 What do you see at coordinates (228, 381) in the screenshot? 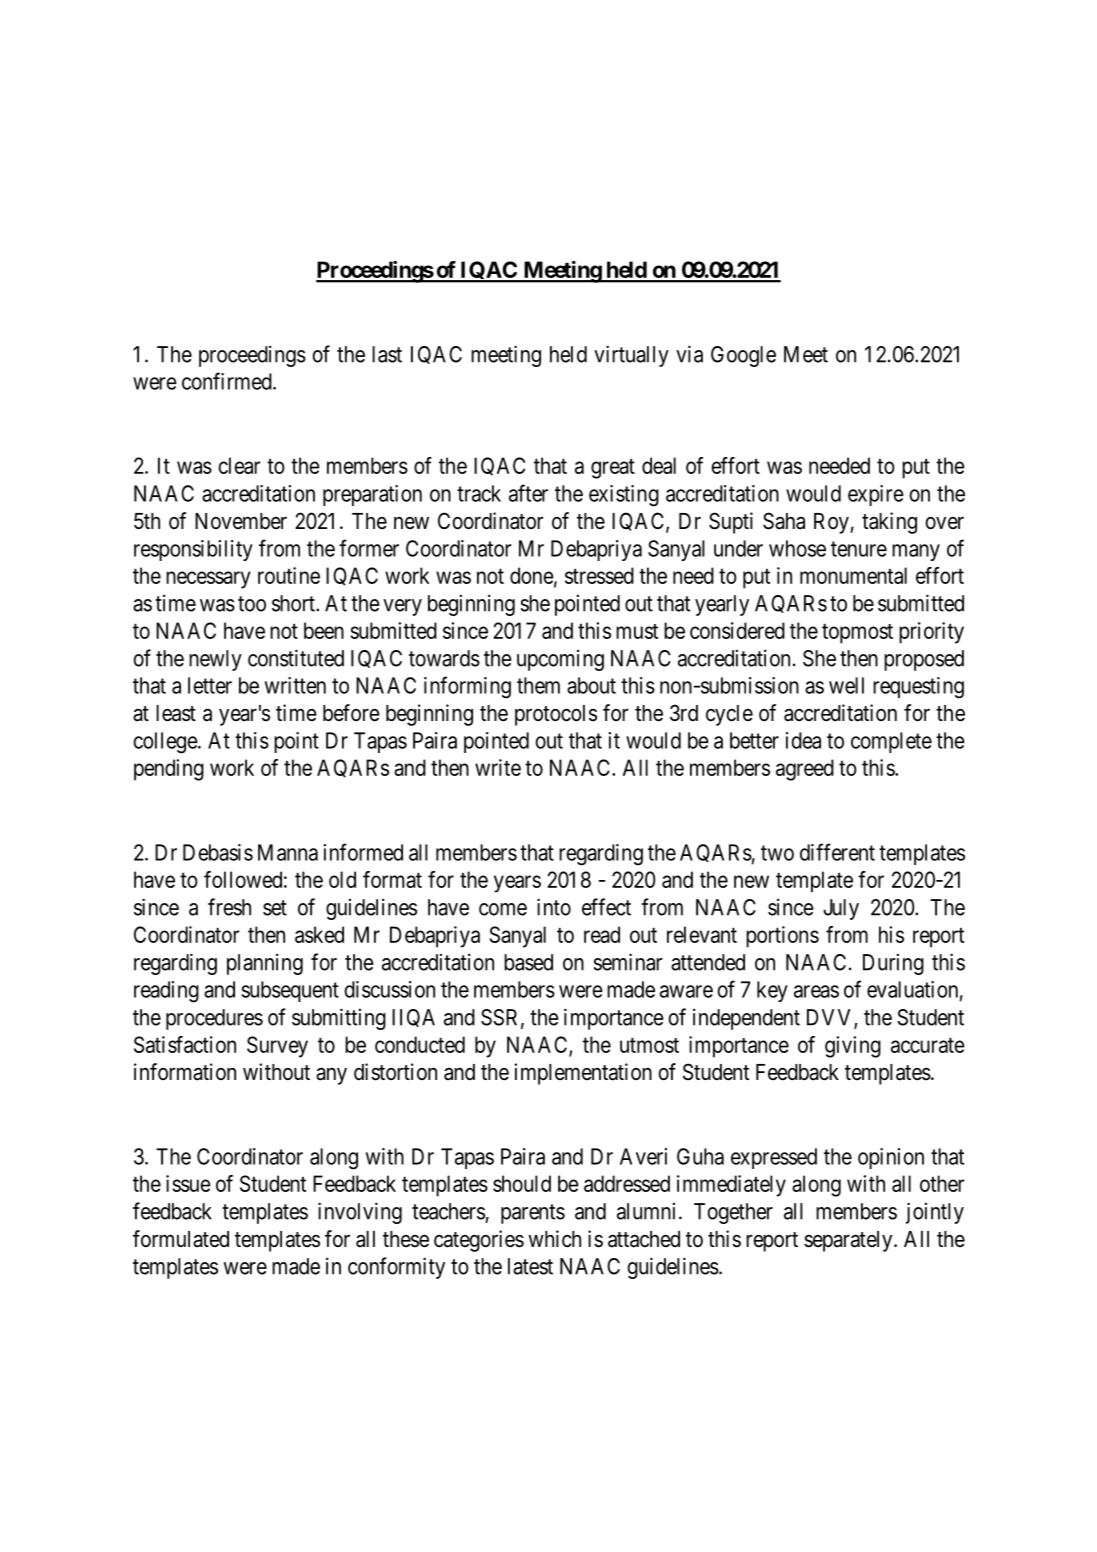
I see `confirmed` at bounding box center [228, 381].
